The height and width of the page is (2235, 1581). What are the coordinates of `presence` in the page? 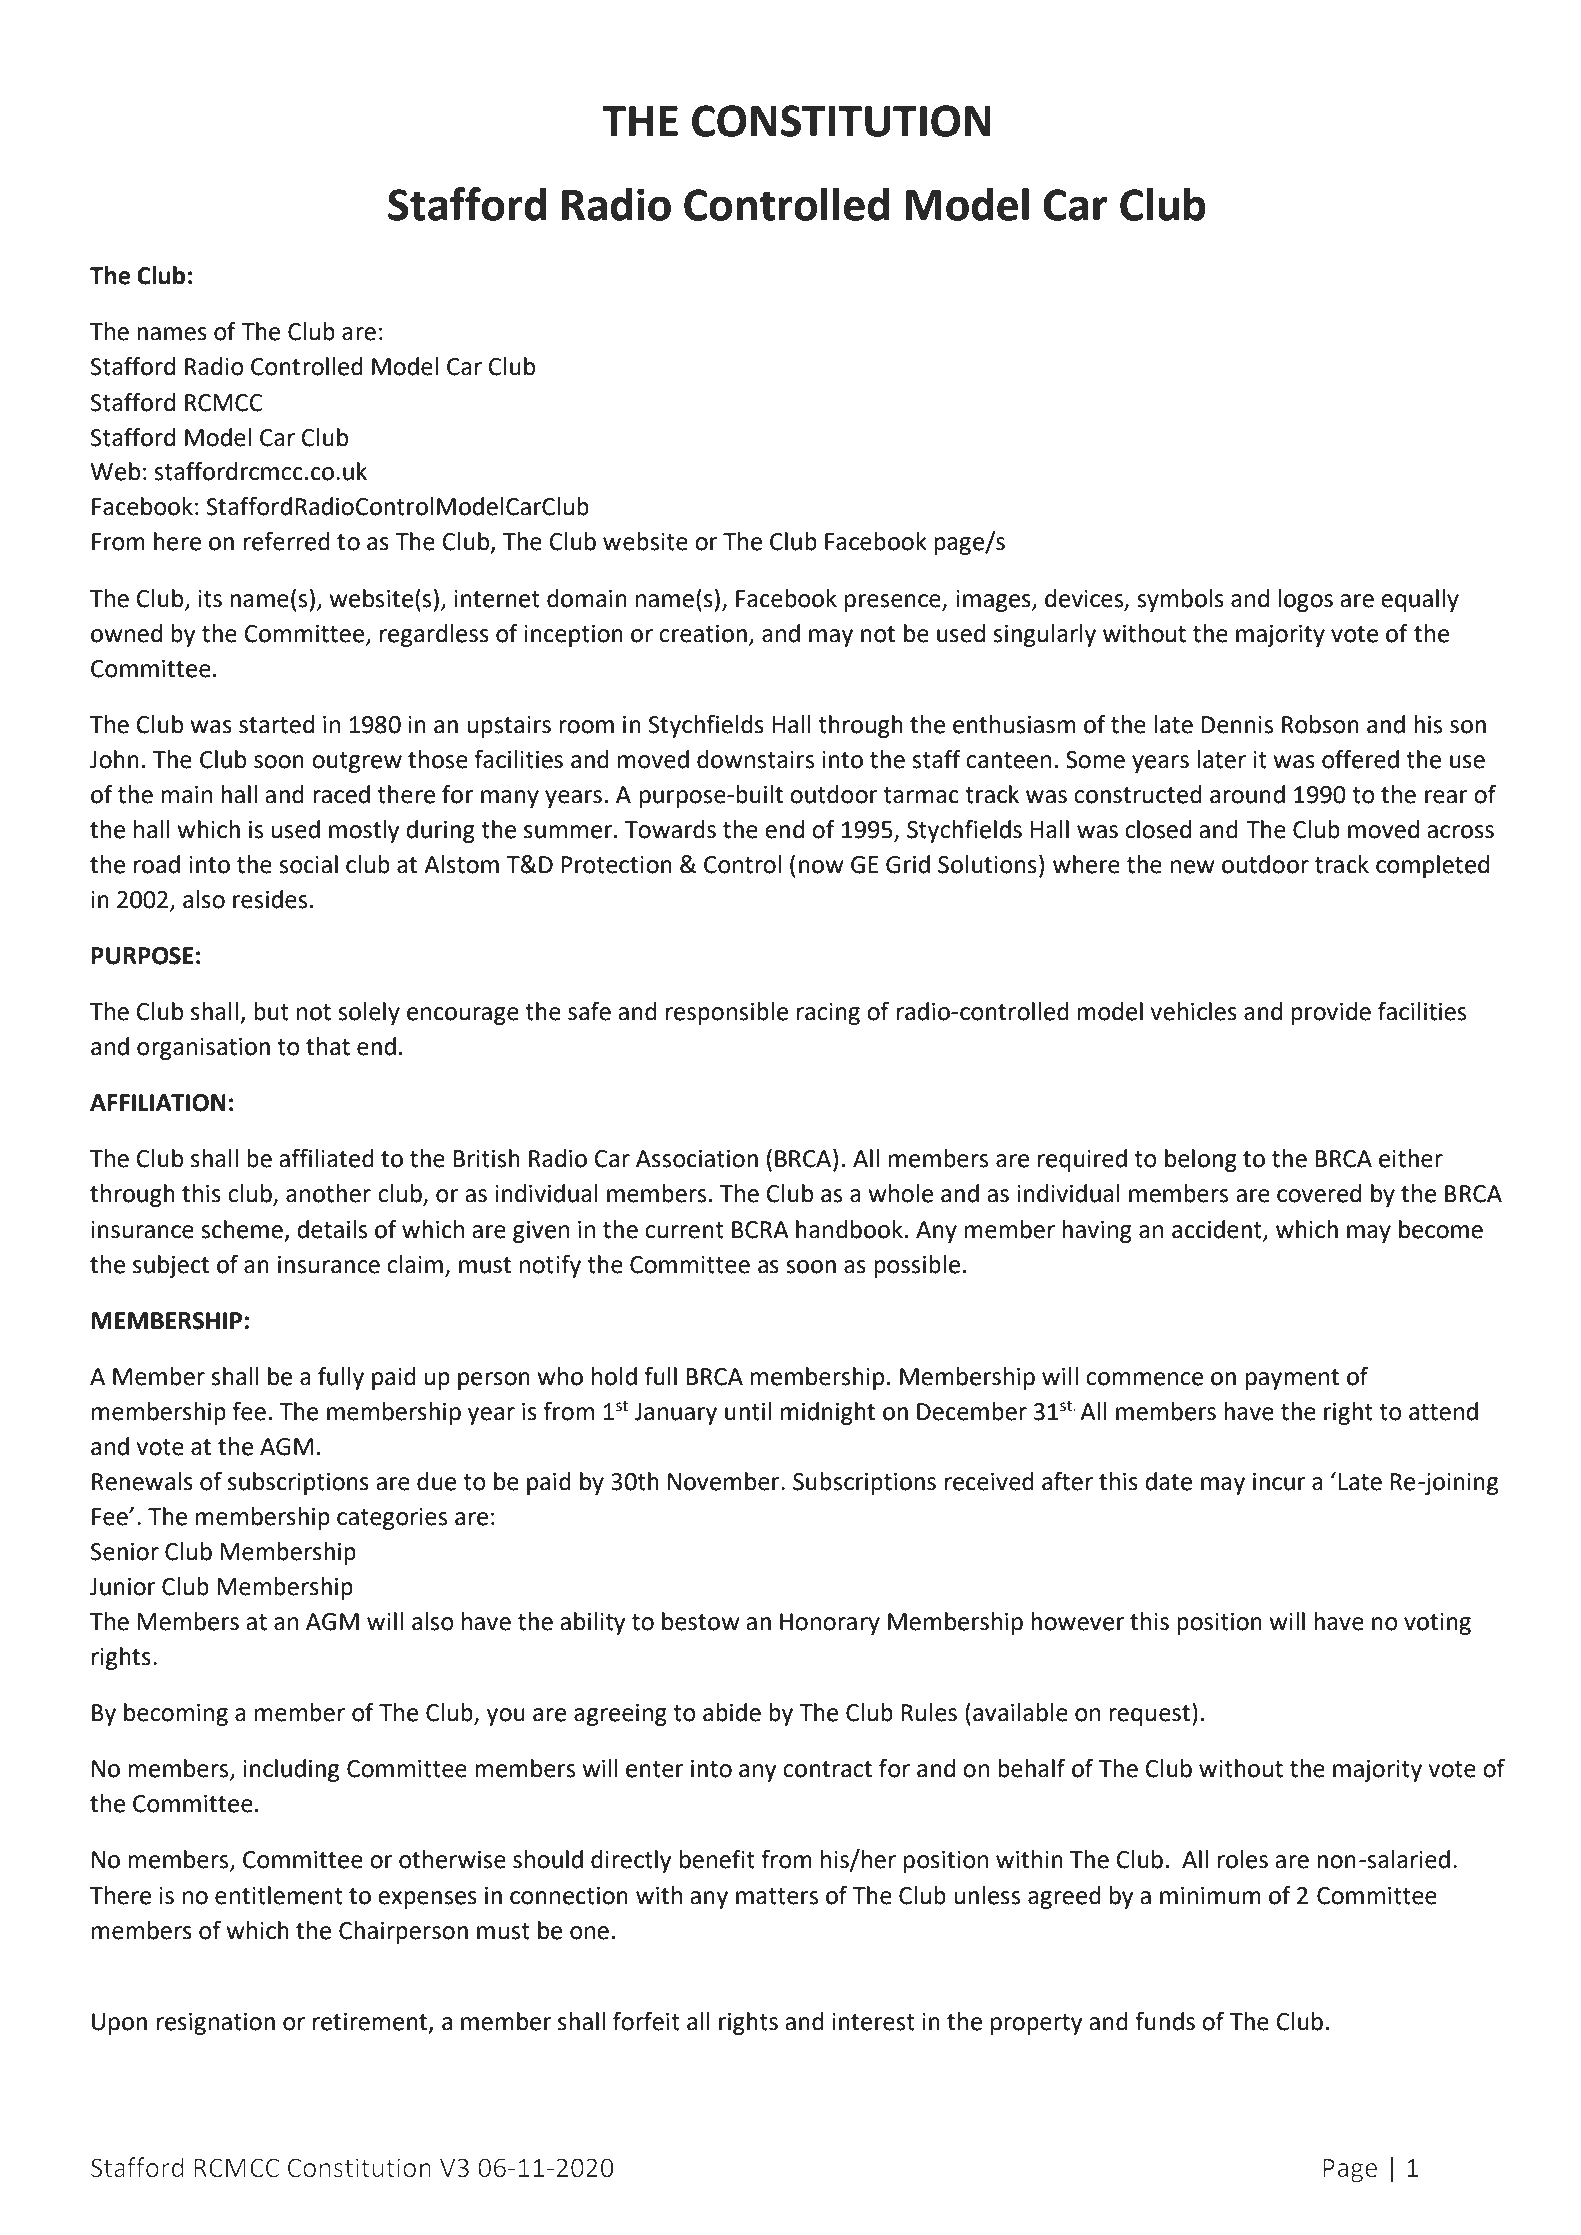 It's located at (894, 603).
